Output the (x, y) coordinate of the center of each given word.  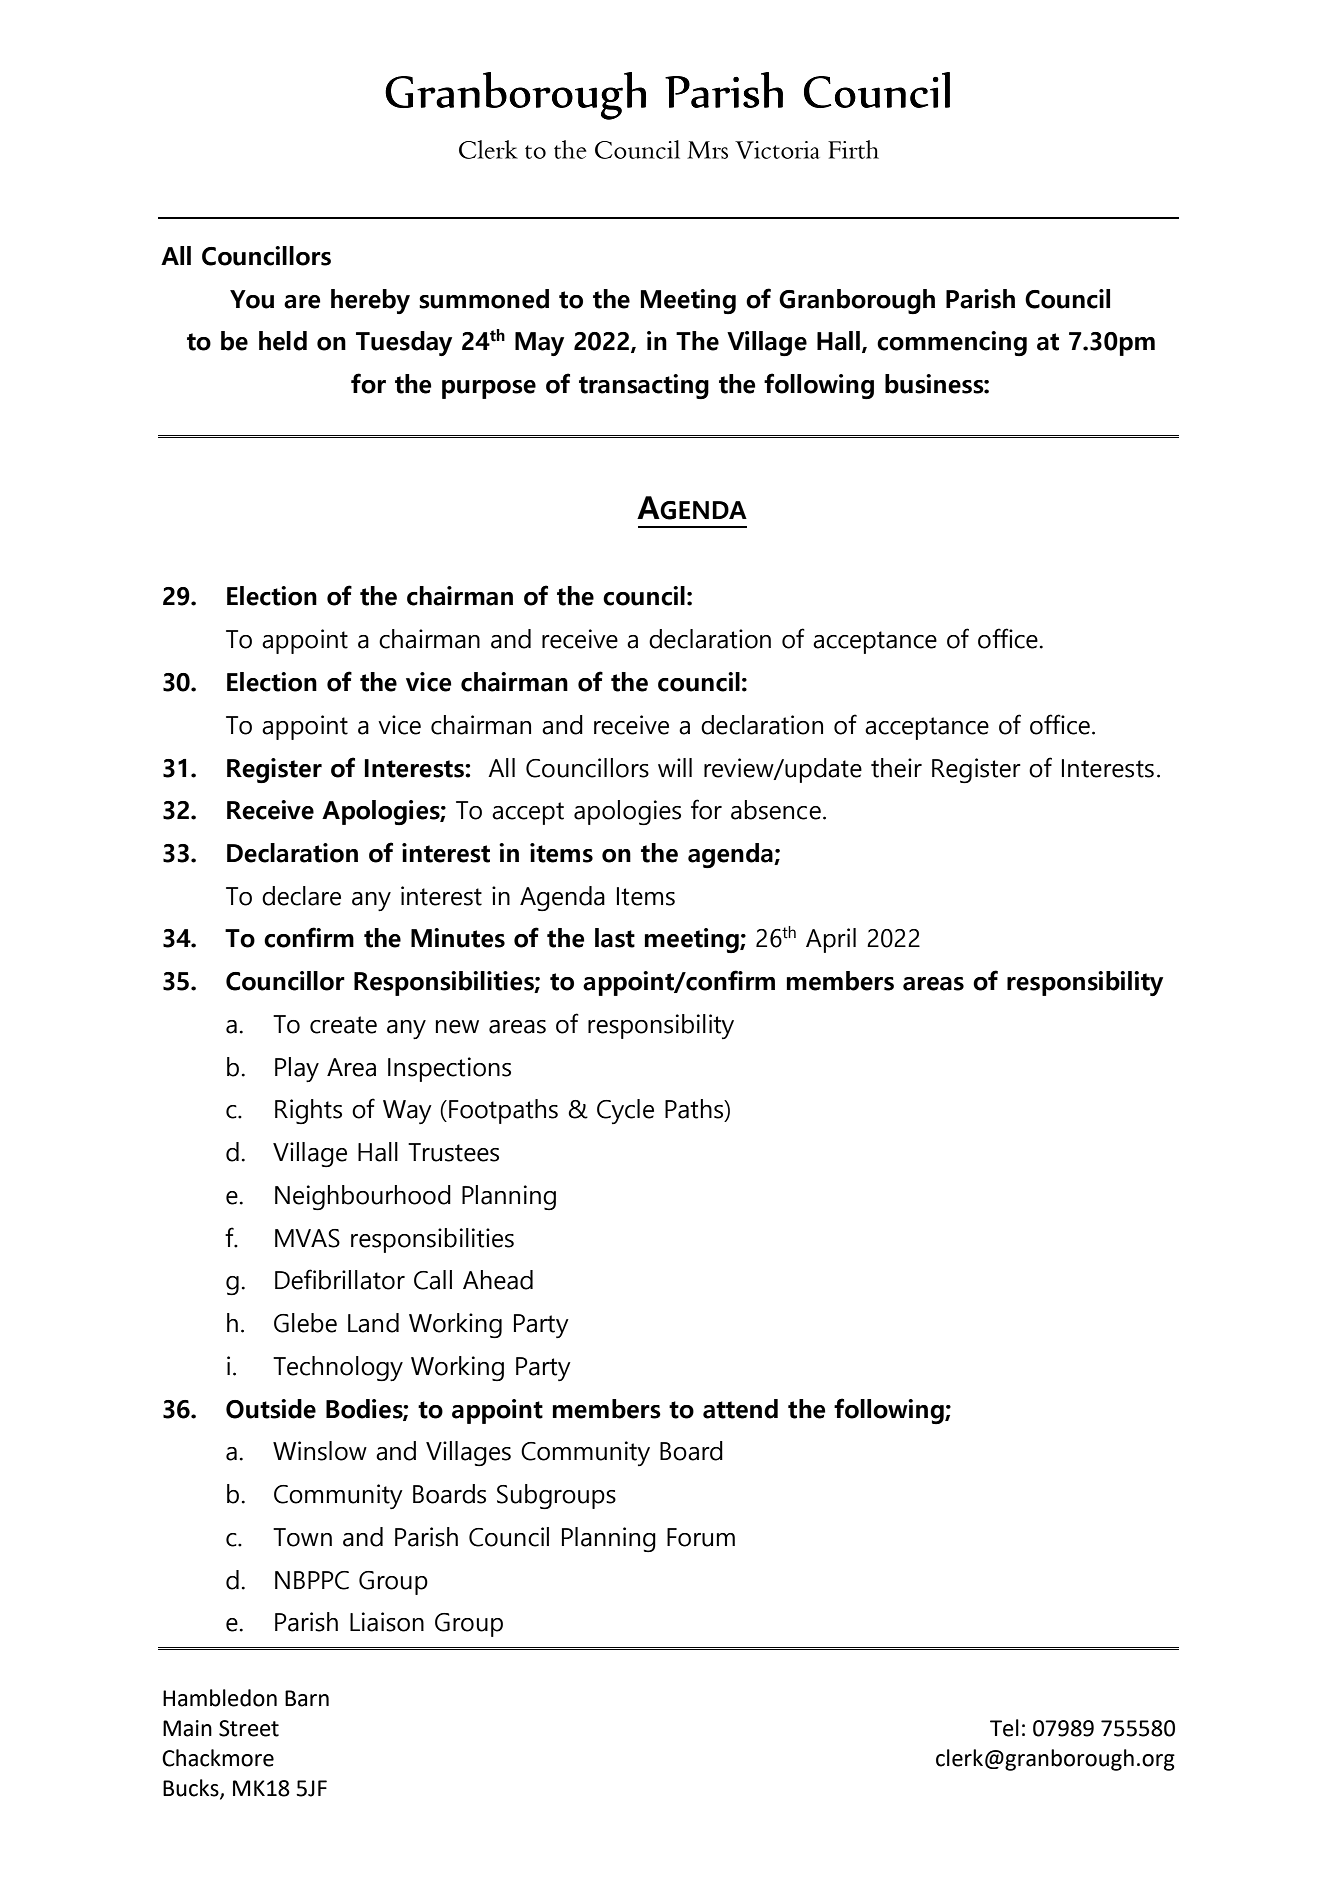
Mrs (707, 150)
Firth (853, 149)
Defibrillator (340, 1279)
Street (249, 1728)
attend (740, 1409)
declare (301, 896)
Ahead (498, 1280)
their (896, 768)
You (252, 299)
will (675, 767)
